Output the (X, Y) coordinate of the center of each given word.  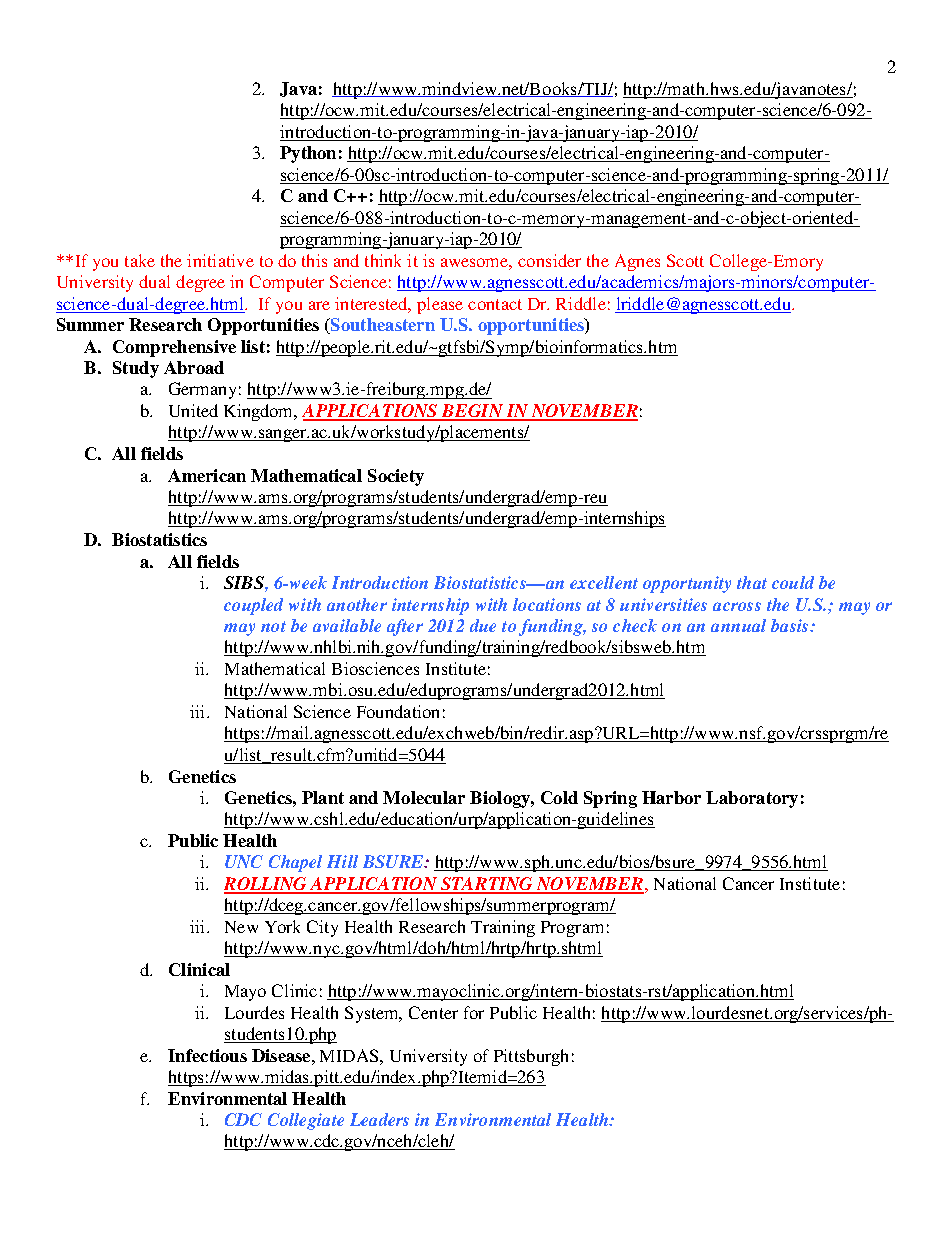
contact (495, 304)
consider (549, 260)
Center (433, 1012)
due (483, 625)
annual (738, 625)
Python (308, 154)
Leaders (379, 1119)
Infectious (207, 1055)
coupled (253, 606)
